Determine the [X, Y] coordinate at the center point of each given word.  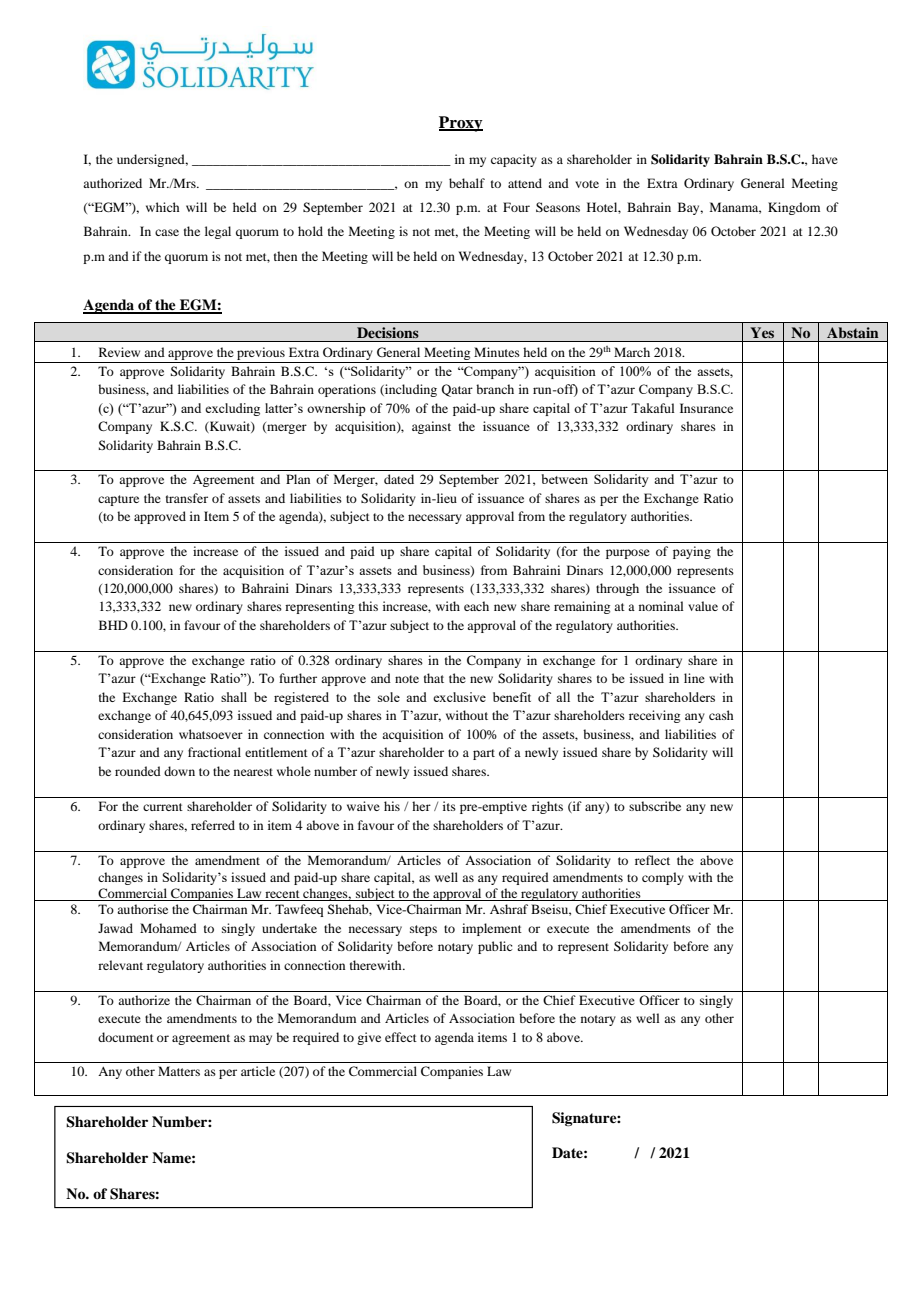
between [565, 479]
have [825, 159]
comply [663, 878]
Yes [762, 332]
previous [261, 353]
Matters [179, 1071]
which [162, 207]
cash [721, 715]
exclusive [459, 697]
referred [213, 825]
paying [692, 552]
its [449, 806]
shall [234, 697]
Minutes [497, 352]
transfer [187, 498]
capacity [514, 160]
